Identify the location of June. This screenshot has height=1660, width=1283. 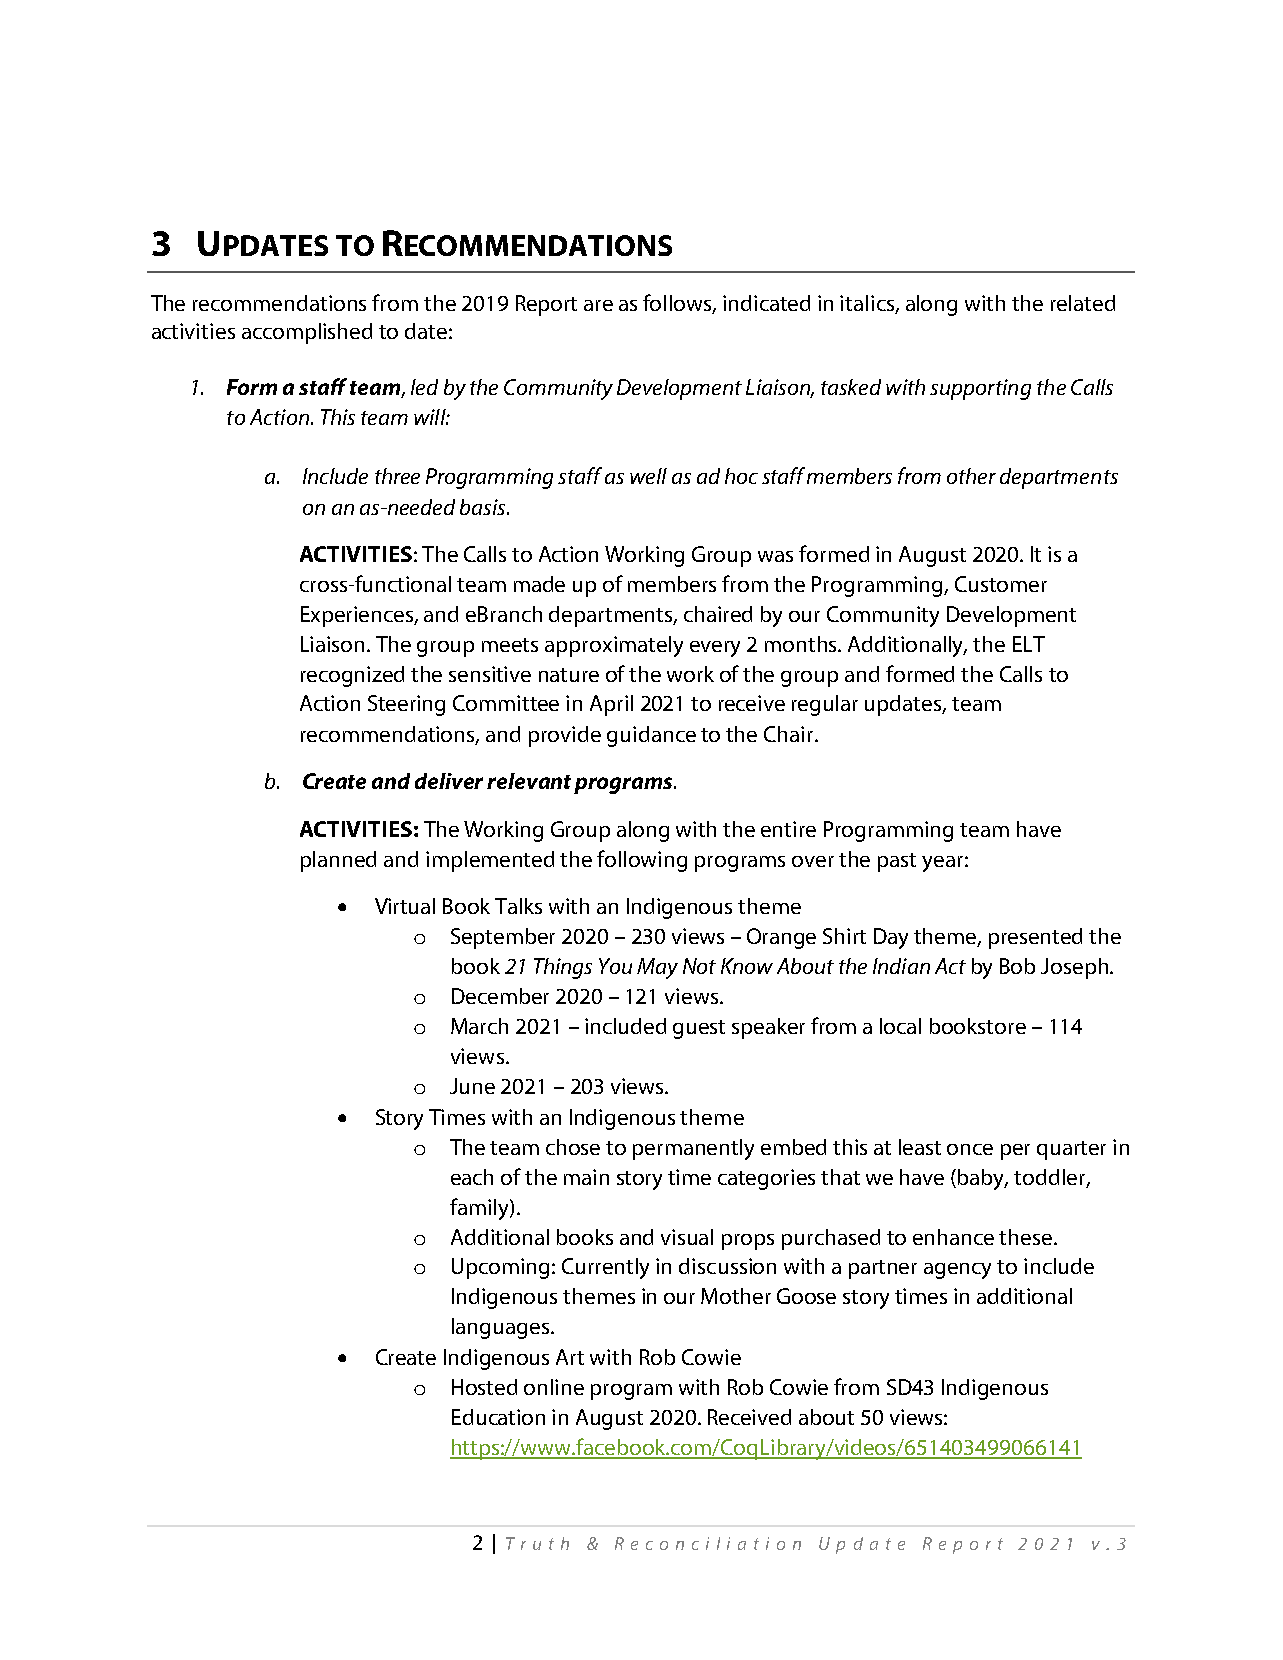
(472, 1086).
